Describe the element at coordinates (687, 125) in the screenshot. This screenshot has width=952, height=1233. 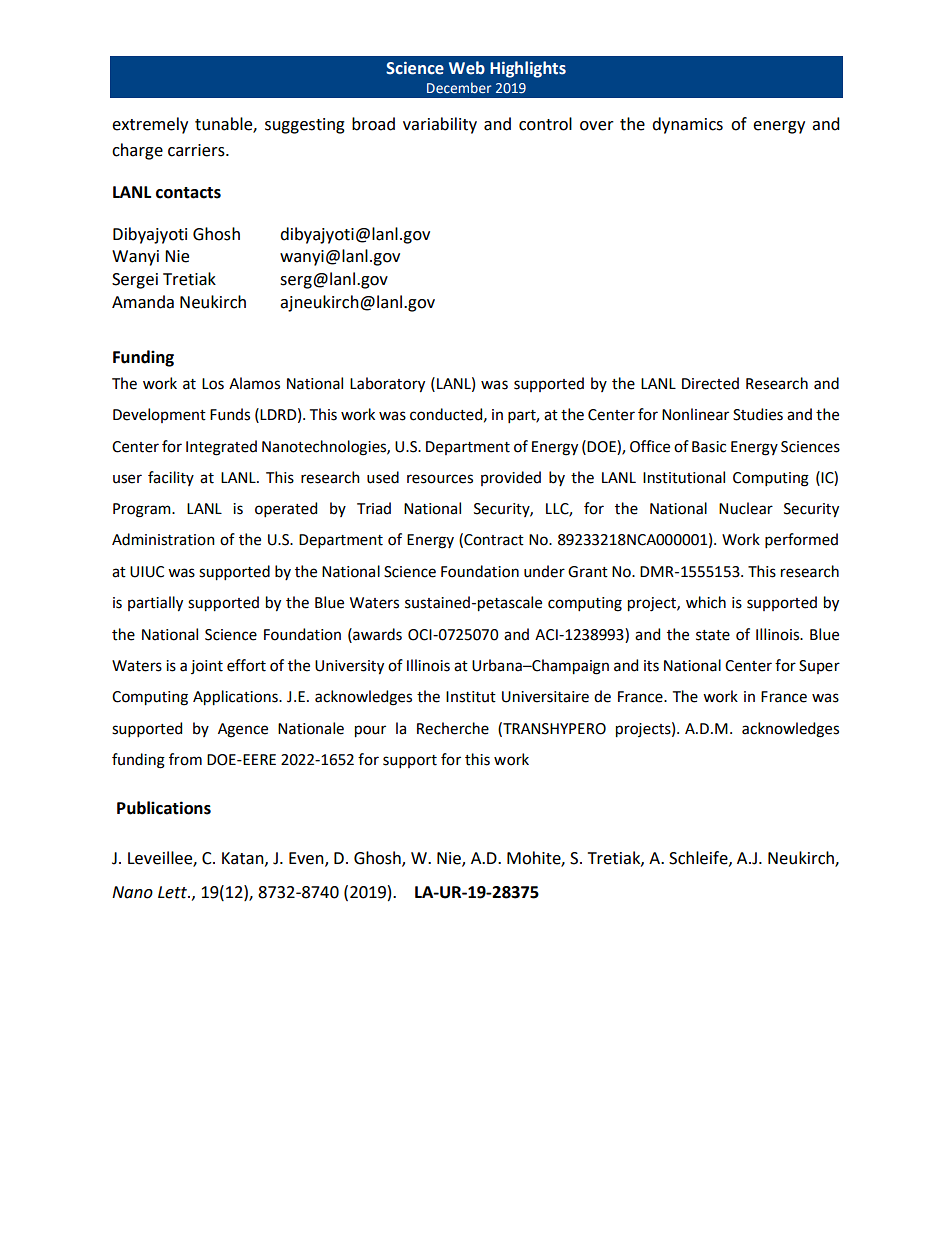
I see `dynamics` at that location.
